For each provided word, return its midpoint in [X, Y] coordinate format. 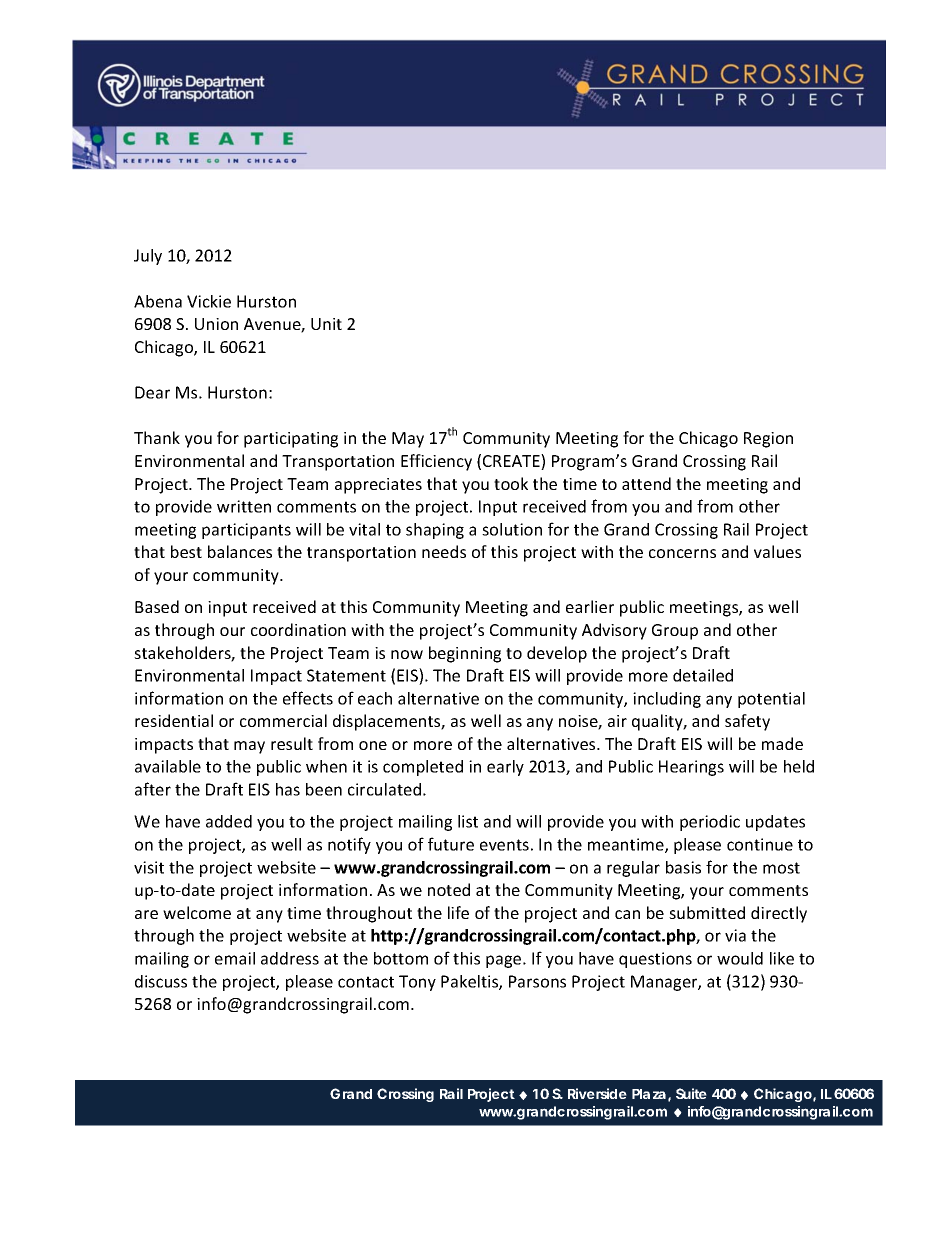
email [235, 958]
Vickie [209, 301]
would [740, 958]
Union [216, 324]
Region [768, 440]
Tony [417, 983]
